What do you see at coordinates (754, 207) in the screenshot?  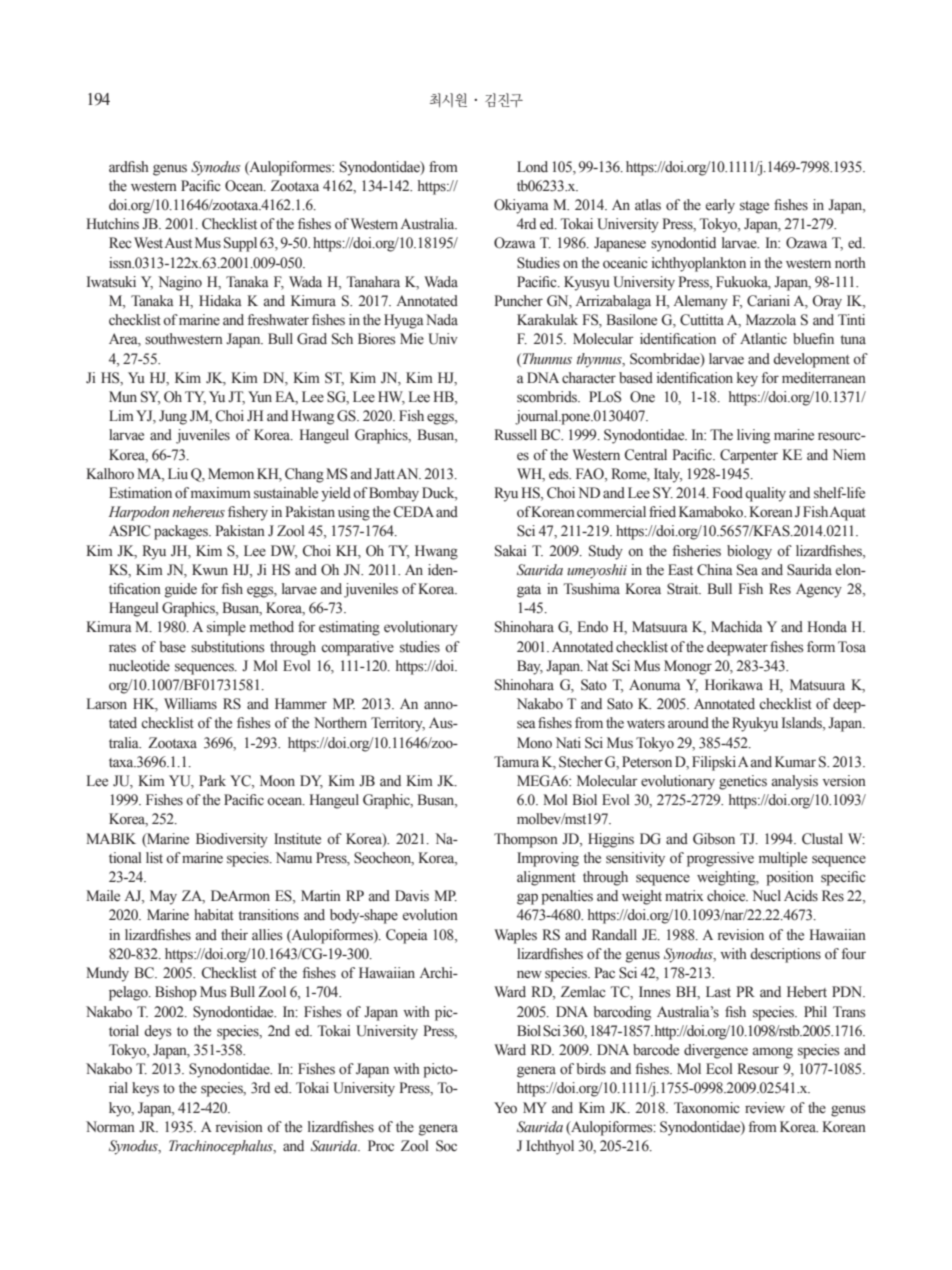 I see `stage` at bounding box center [754, 207].
